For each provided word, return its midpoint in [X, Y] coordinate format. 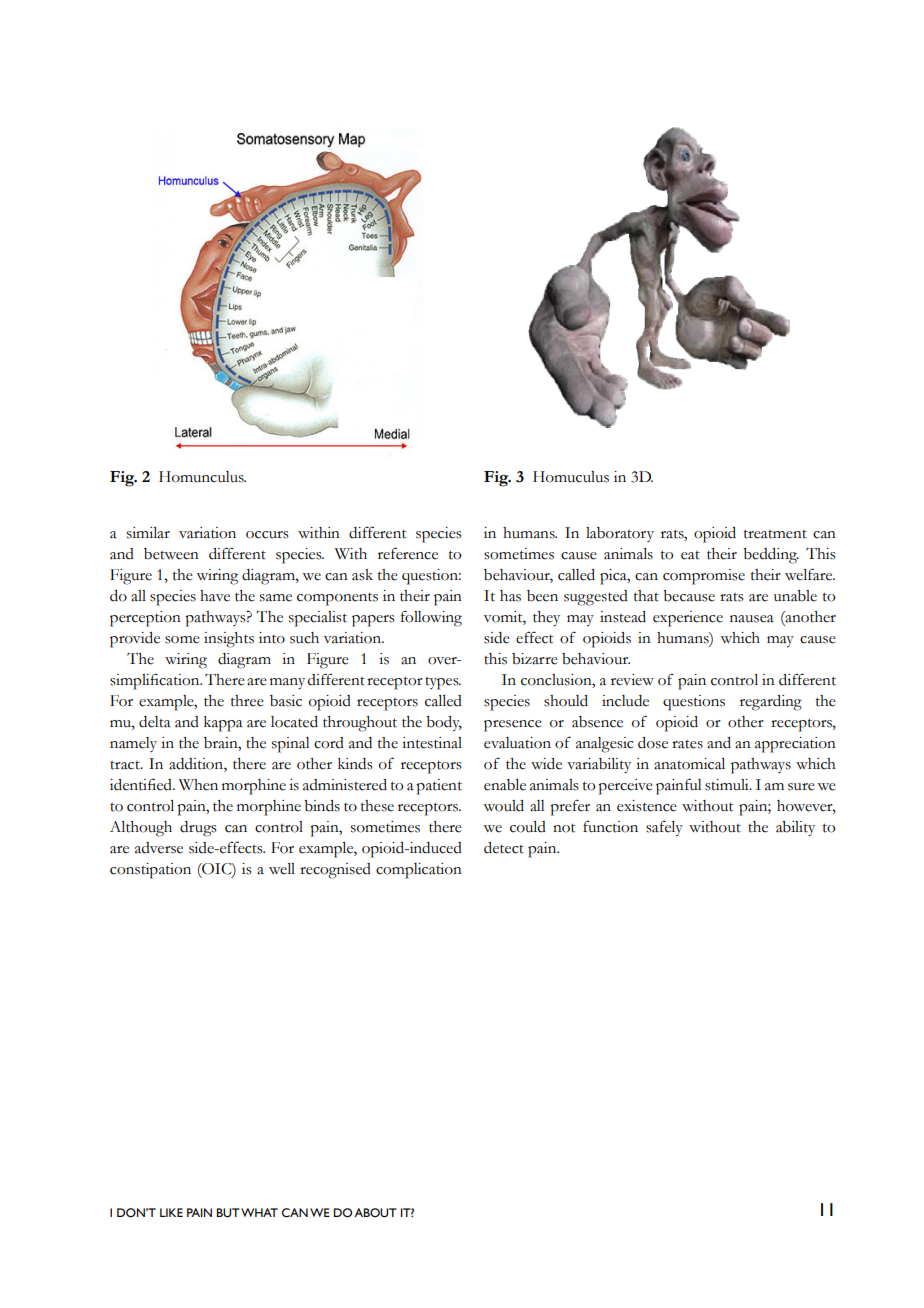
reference [408, 553]
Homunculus [202, 477]
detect [504, 848]
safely [664, 828]
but [228, 1213]
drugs [198, 829]
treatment [775, 534]
